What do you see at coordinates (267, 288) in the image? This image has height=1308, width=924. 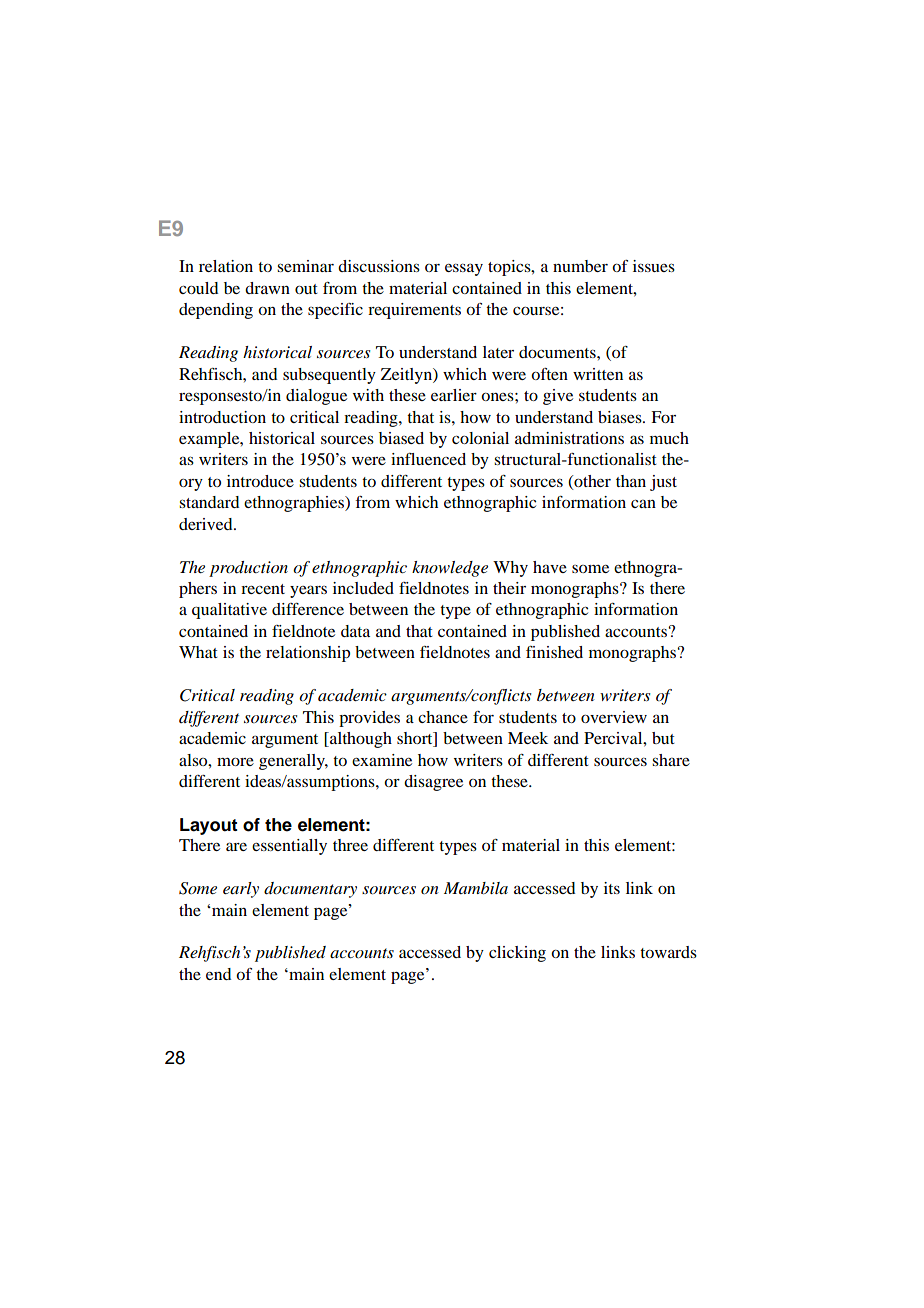 I see `drawn` at bounding box center [267, 288].
